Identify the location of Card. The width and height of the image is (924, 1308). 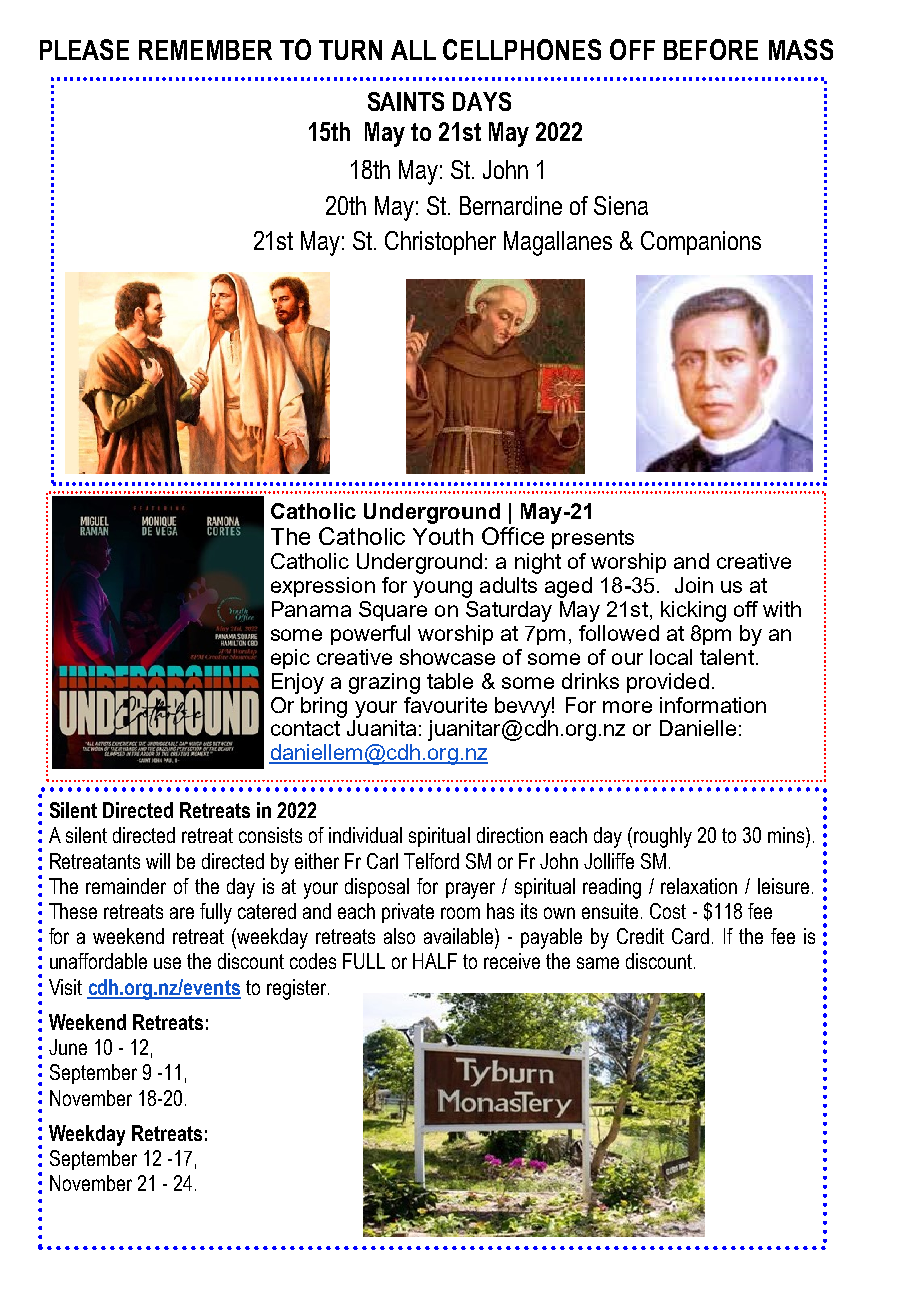
(690, 936).
